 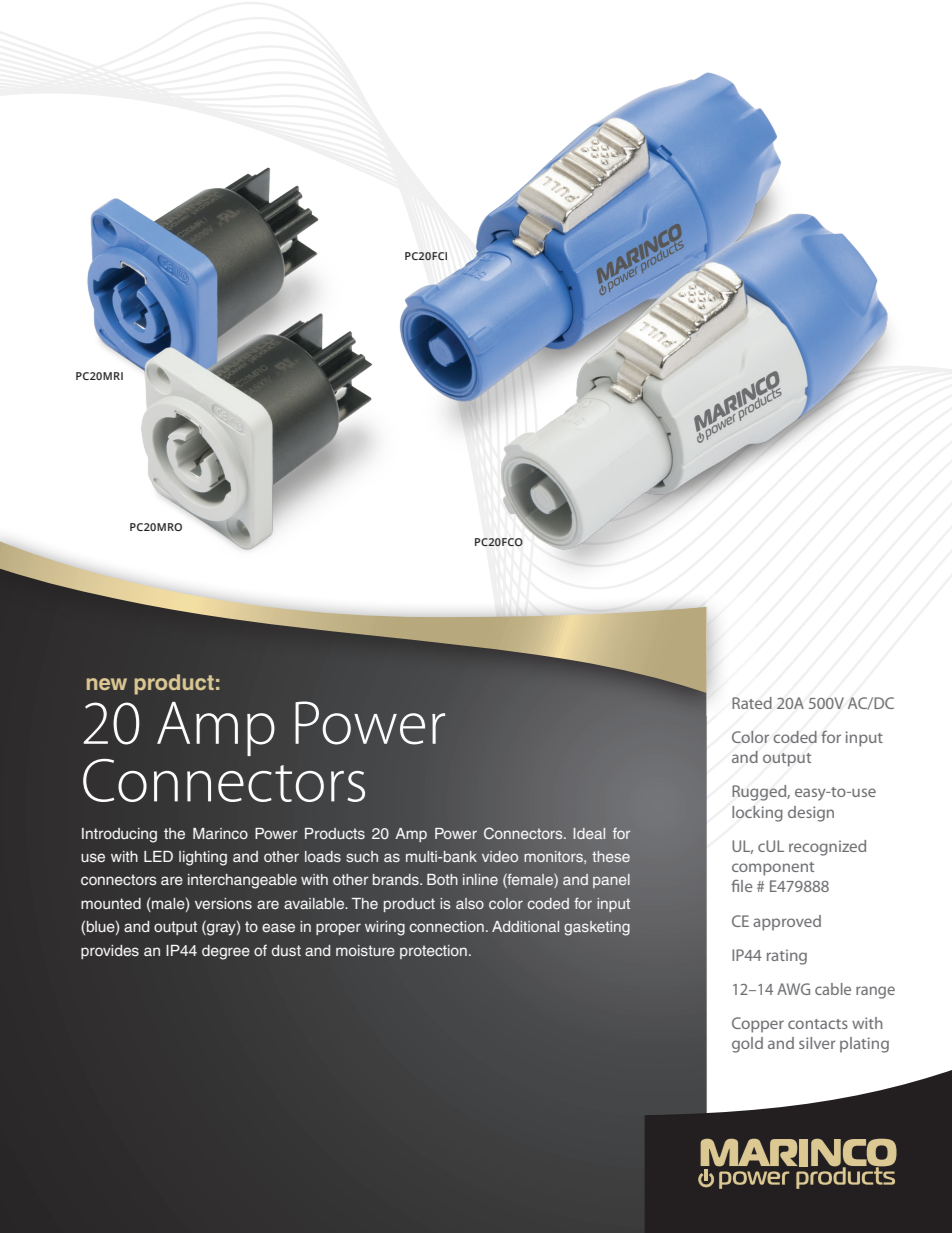 I want to click on design, so click(x=811, y=814).
